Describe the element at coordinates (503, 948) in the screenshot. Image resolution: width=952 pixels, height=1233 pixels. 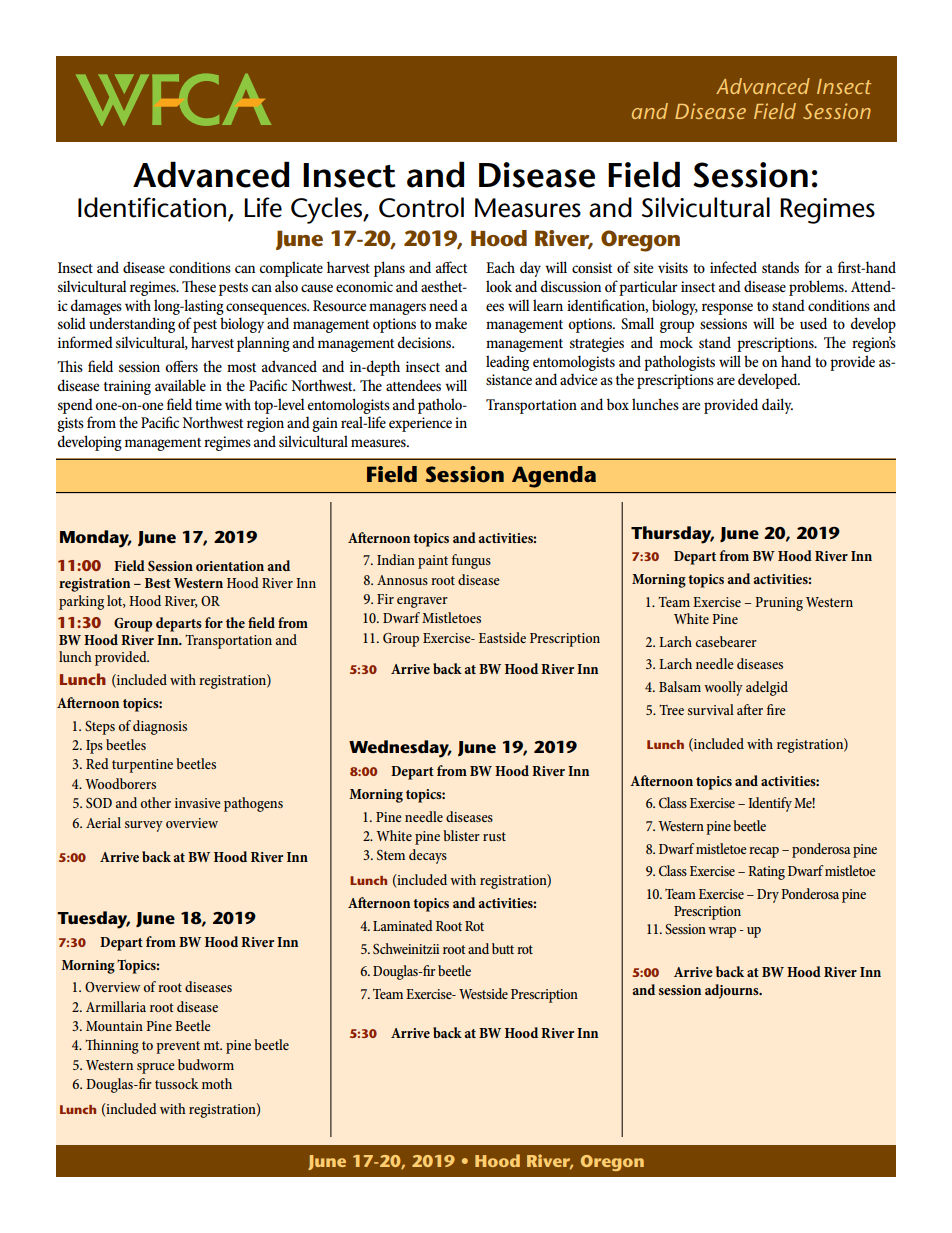
I see `butt` at that location.
